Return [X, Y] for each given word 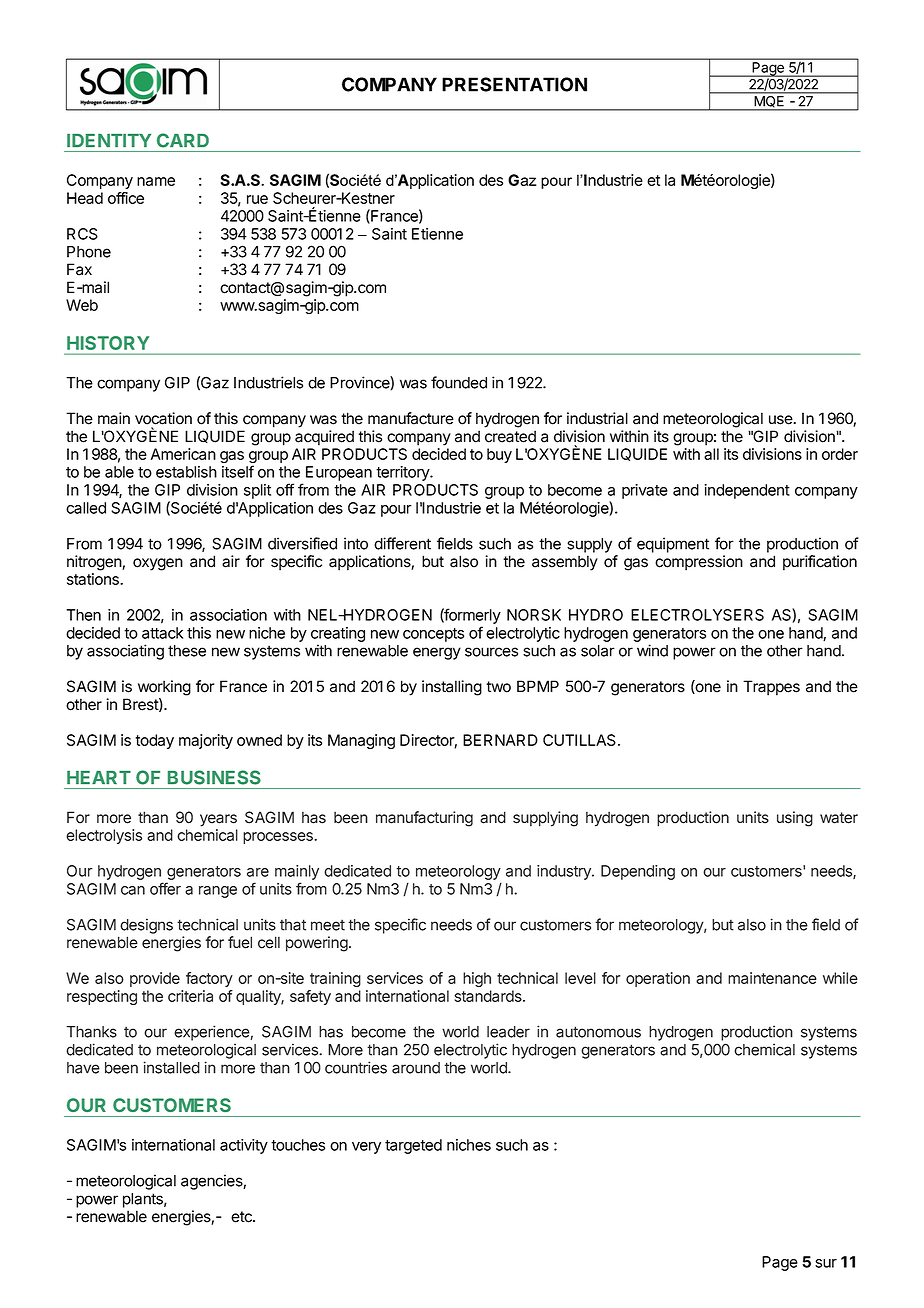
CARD [183, 140]
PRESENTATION [514, 84]
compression [699, 563]
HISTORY [108, 343]
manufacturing [424, 819]
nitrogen [95, 563]
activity [244, 1146]
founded [459, 382]
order [840, 454]
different [402, 543]
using [795, 819]
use [782, 420]
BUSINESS [214, 777]
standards [489, 996]
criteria [190, 996]
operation [658, 979]
